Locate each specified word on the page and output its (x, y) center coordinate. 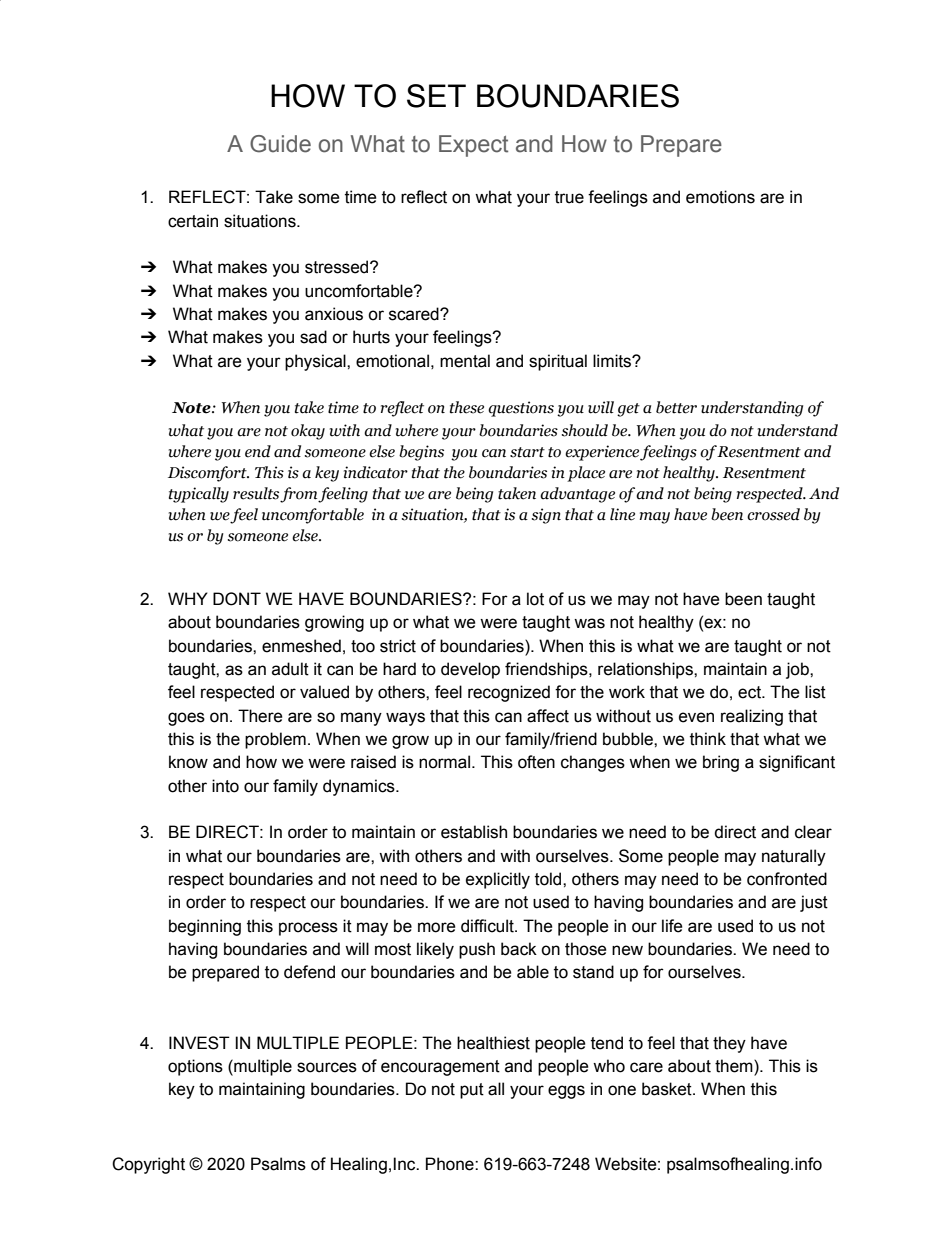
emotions (720, 197)
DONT (237, 599)
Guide (280, 144)
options (195, 1067)
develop (470, 670)
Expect (473, 146)
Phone (451, 1164)
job (798, 670)
